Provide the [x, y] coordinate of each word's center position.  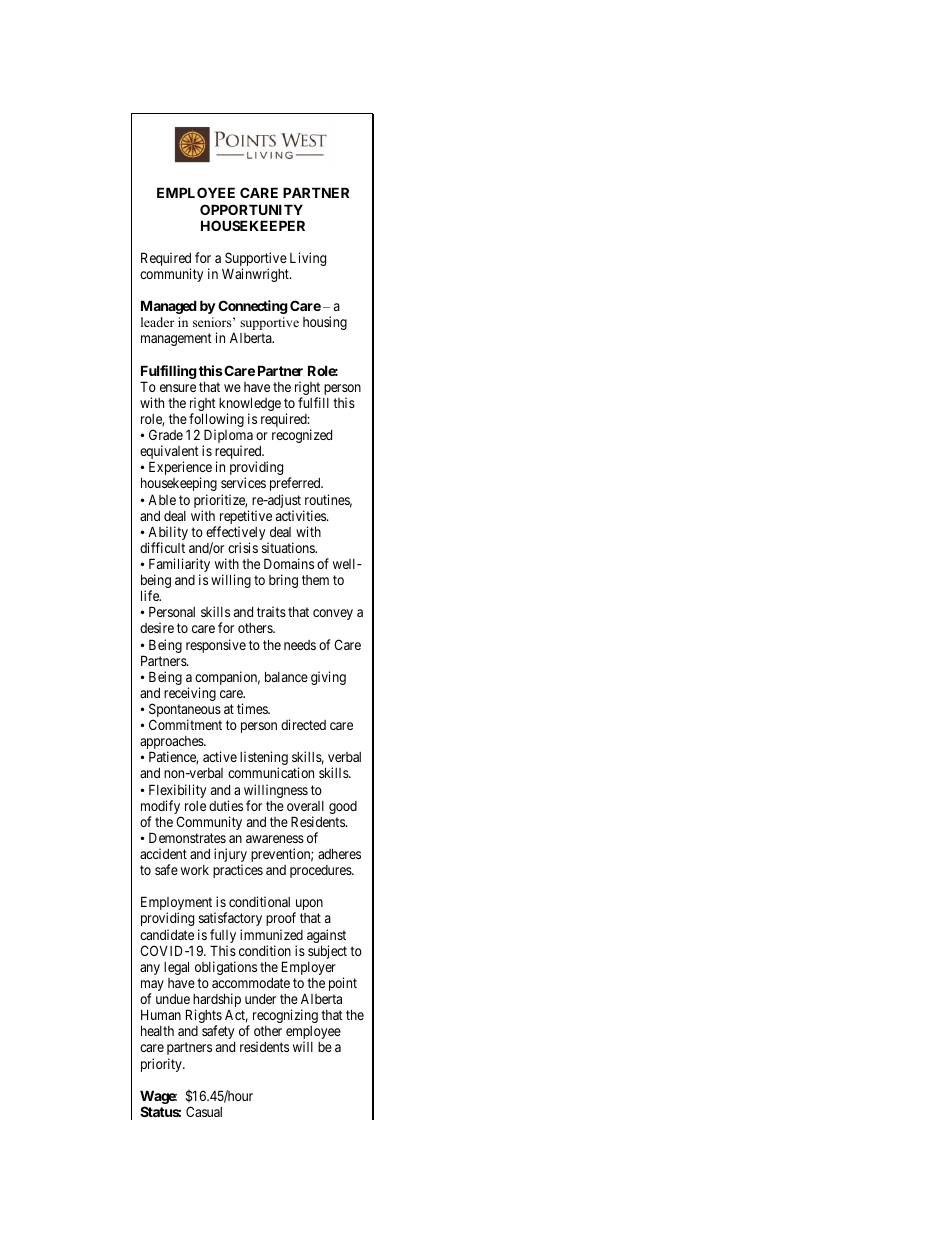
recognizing [285, 1016]
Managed [169, 307]
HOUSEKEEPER [253, 225]
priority [162, 1065]
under [260, 999]
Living [308, 259]
